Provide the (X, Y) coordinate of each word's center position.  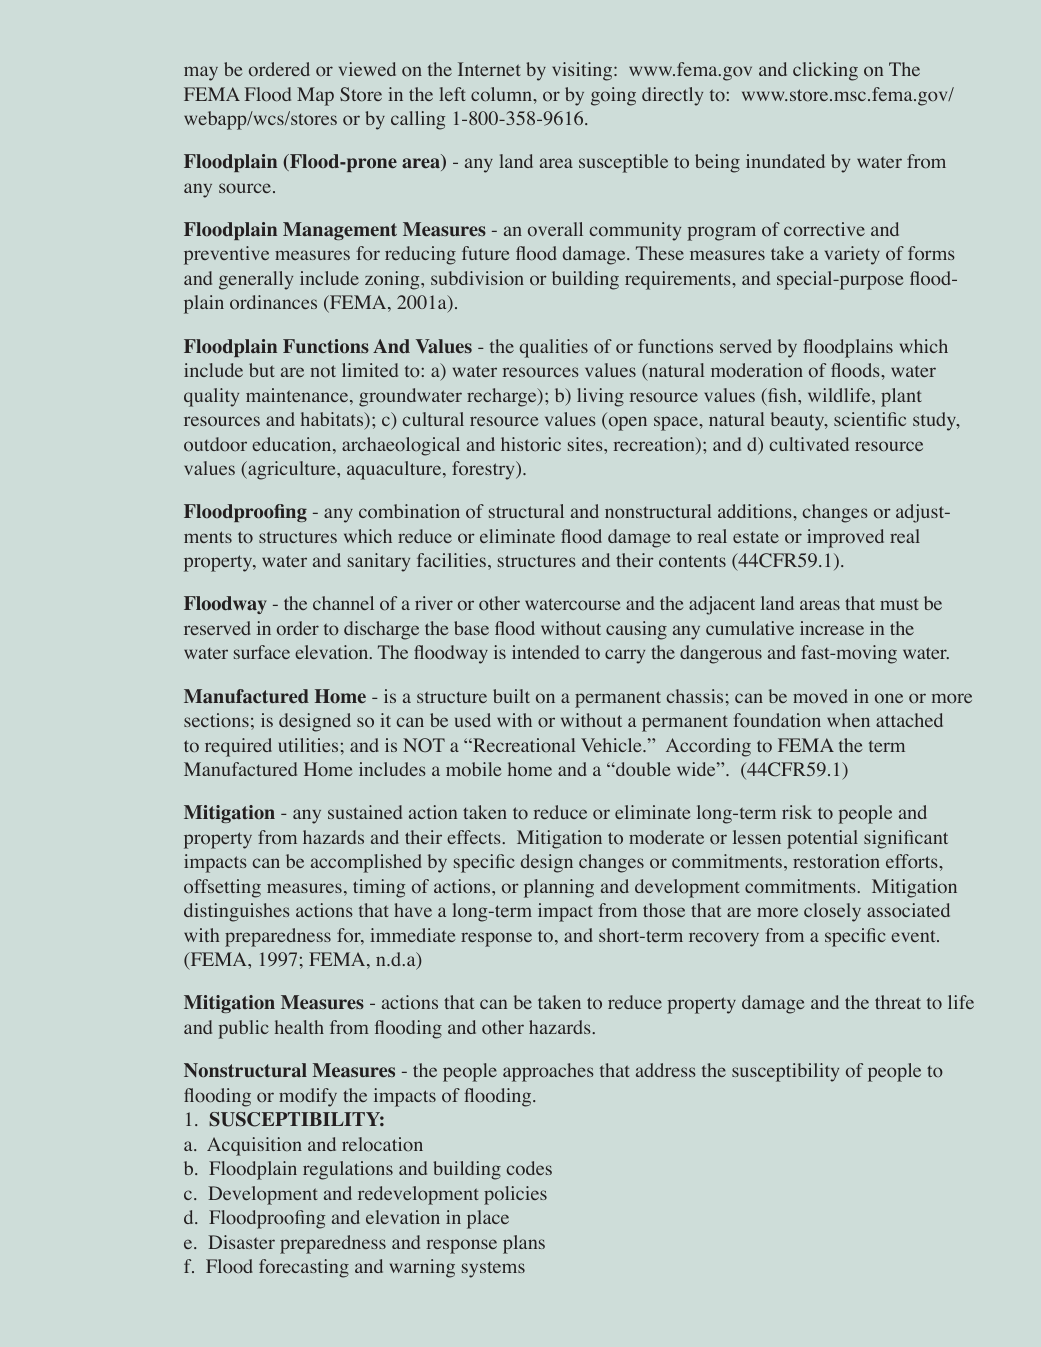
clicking (825, 71)
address (666, 1070)
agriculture (292, 470)
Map (315, 96)
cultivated (809, 444)
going (613, 96)
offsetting (222, 888)
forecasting (304, 1268)
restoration (836, 861)
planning (559, 888)
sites (586, 444)
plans (524, 1244)
